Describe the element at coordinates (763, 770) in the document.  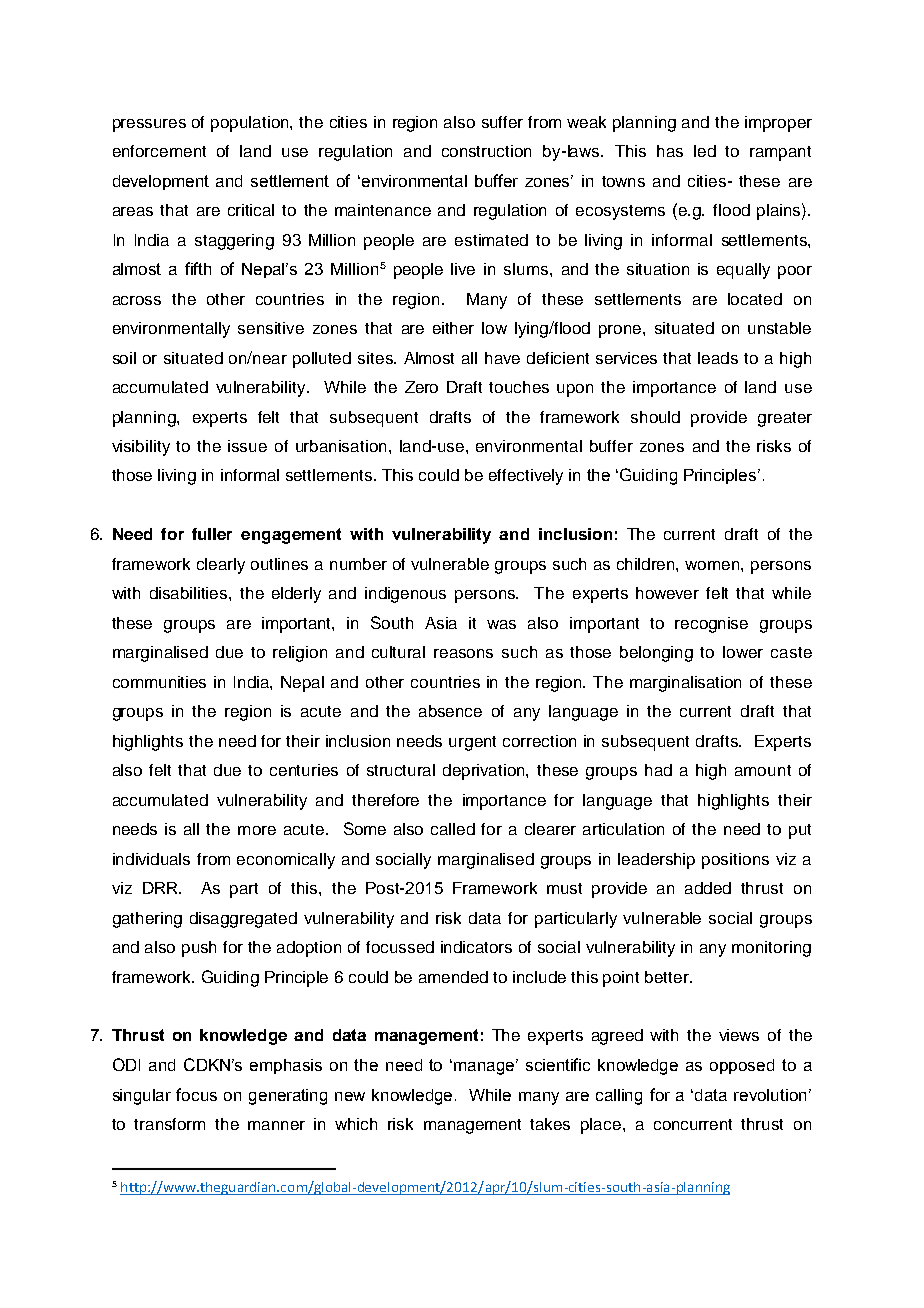
I see `amount` at that location.
